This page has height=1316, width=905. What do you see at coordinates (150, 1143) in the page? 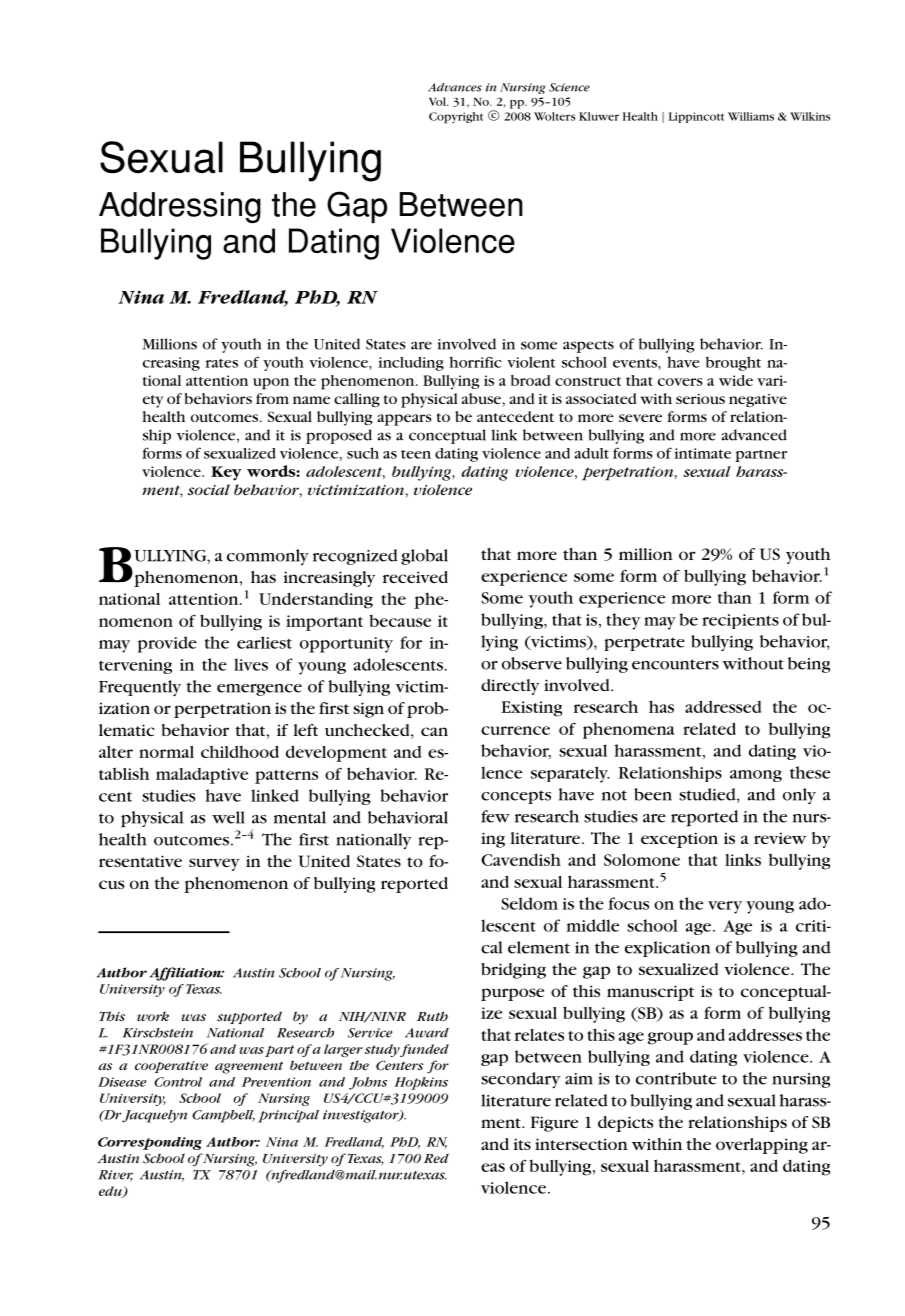
I see `Corresponding` at bounding box center [150, 1143].
